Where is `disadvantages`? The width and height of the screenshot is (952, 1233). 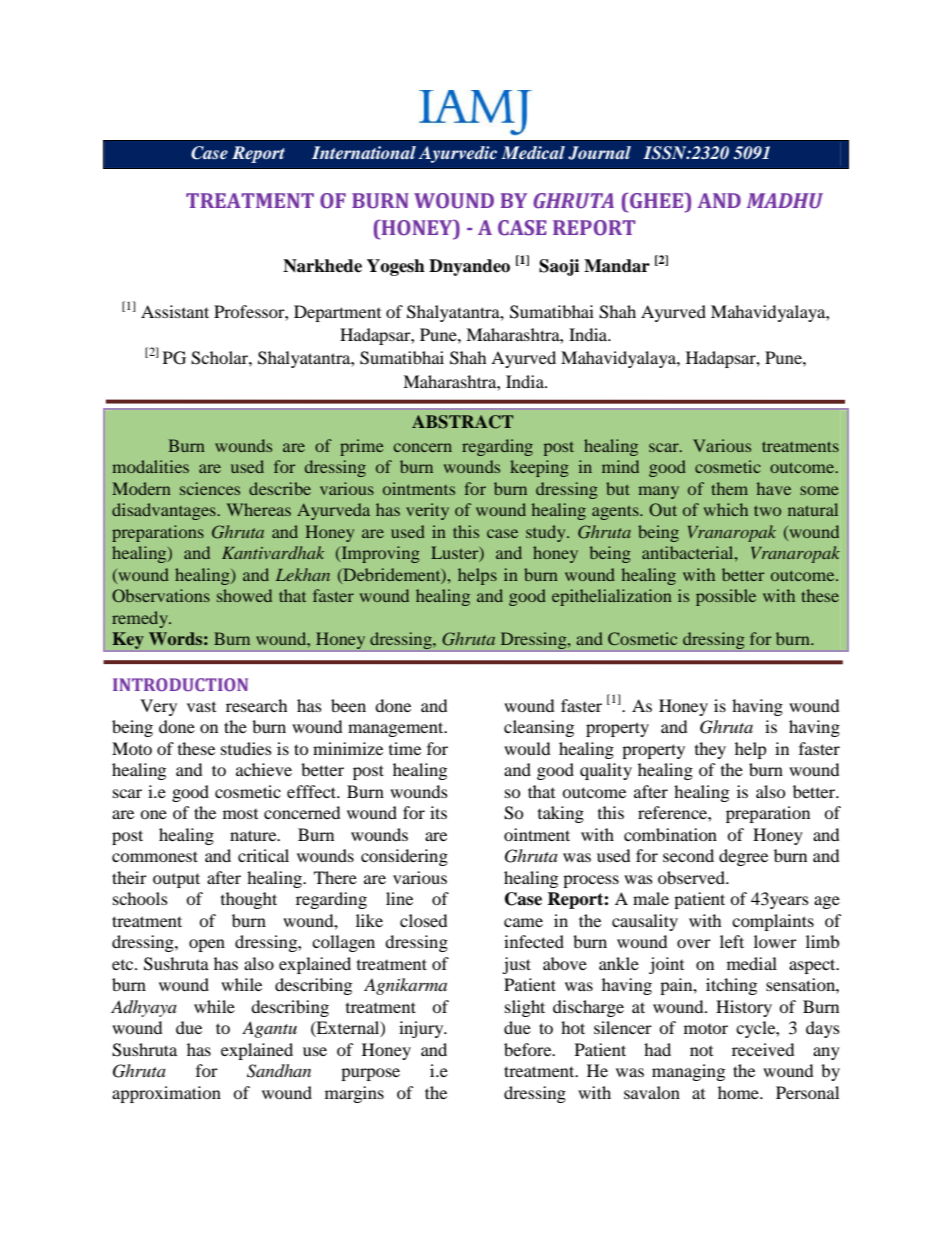
disadvantages is located at coordinates (165, 511).
